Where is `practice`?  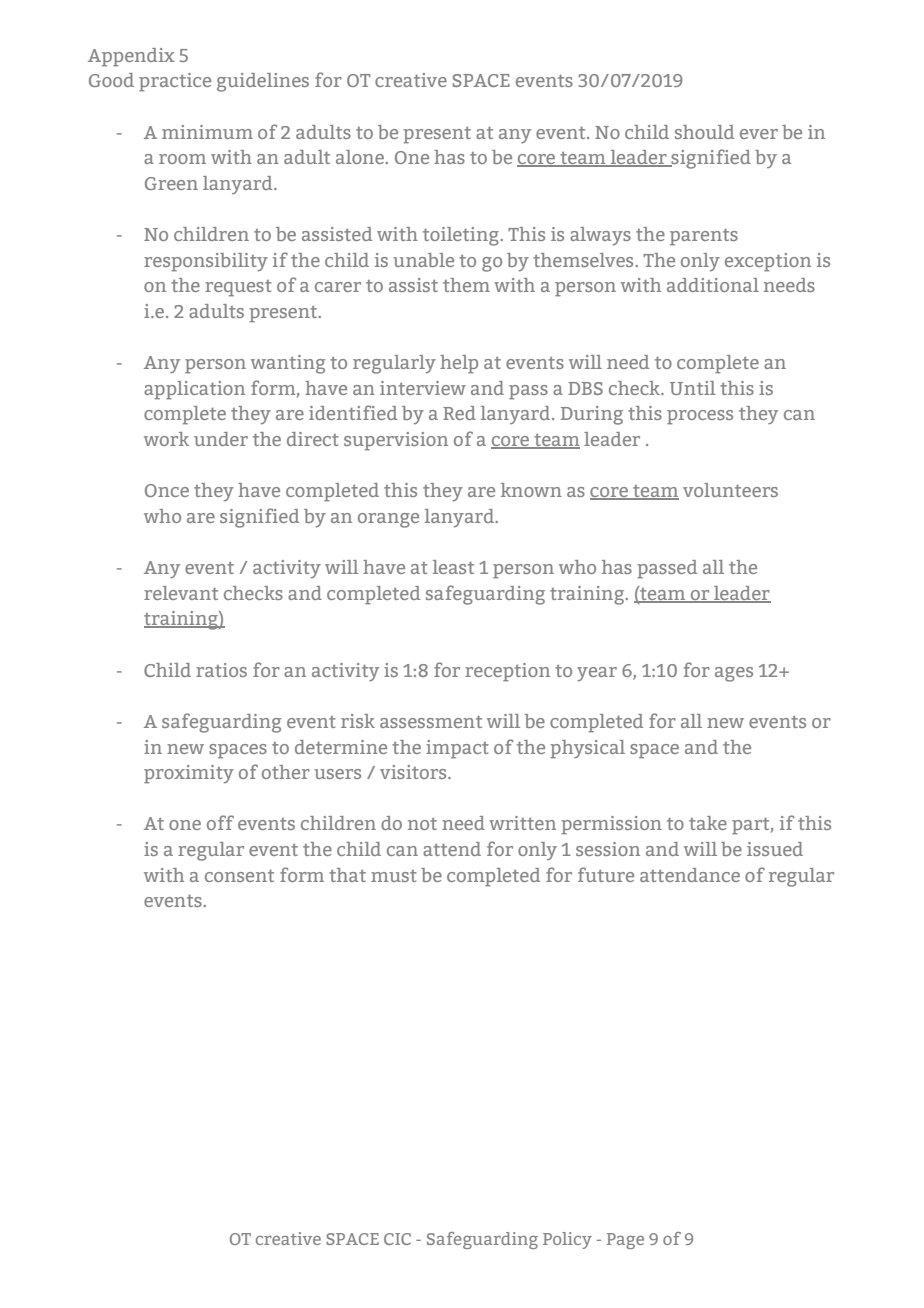
practice is located at coordinates (175, 82).
